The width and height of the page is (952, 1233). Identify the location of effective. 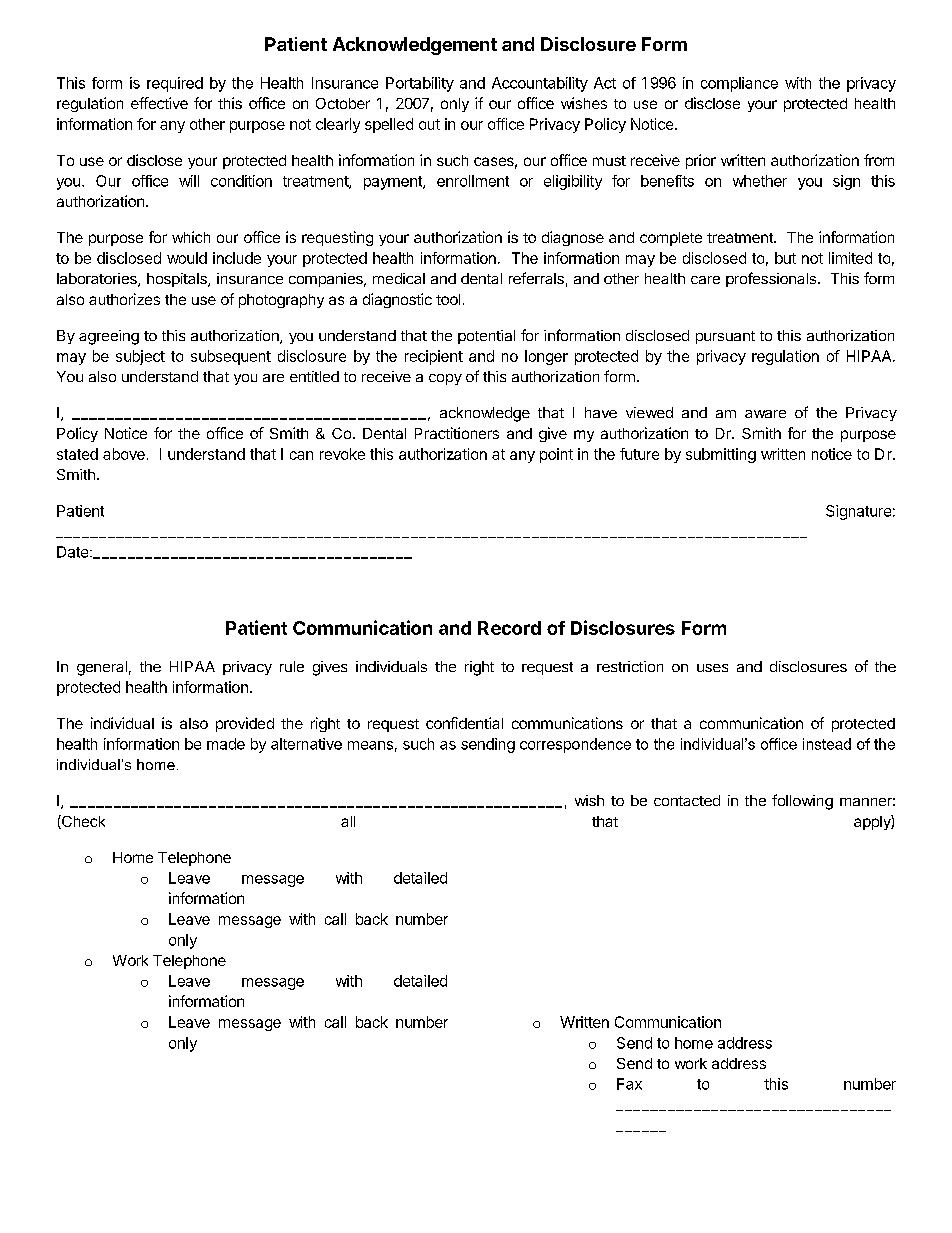
(159, 103).
